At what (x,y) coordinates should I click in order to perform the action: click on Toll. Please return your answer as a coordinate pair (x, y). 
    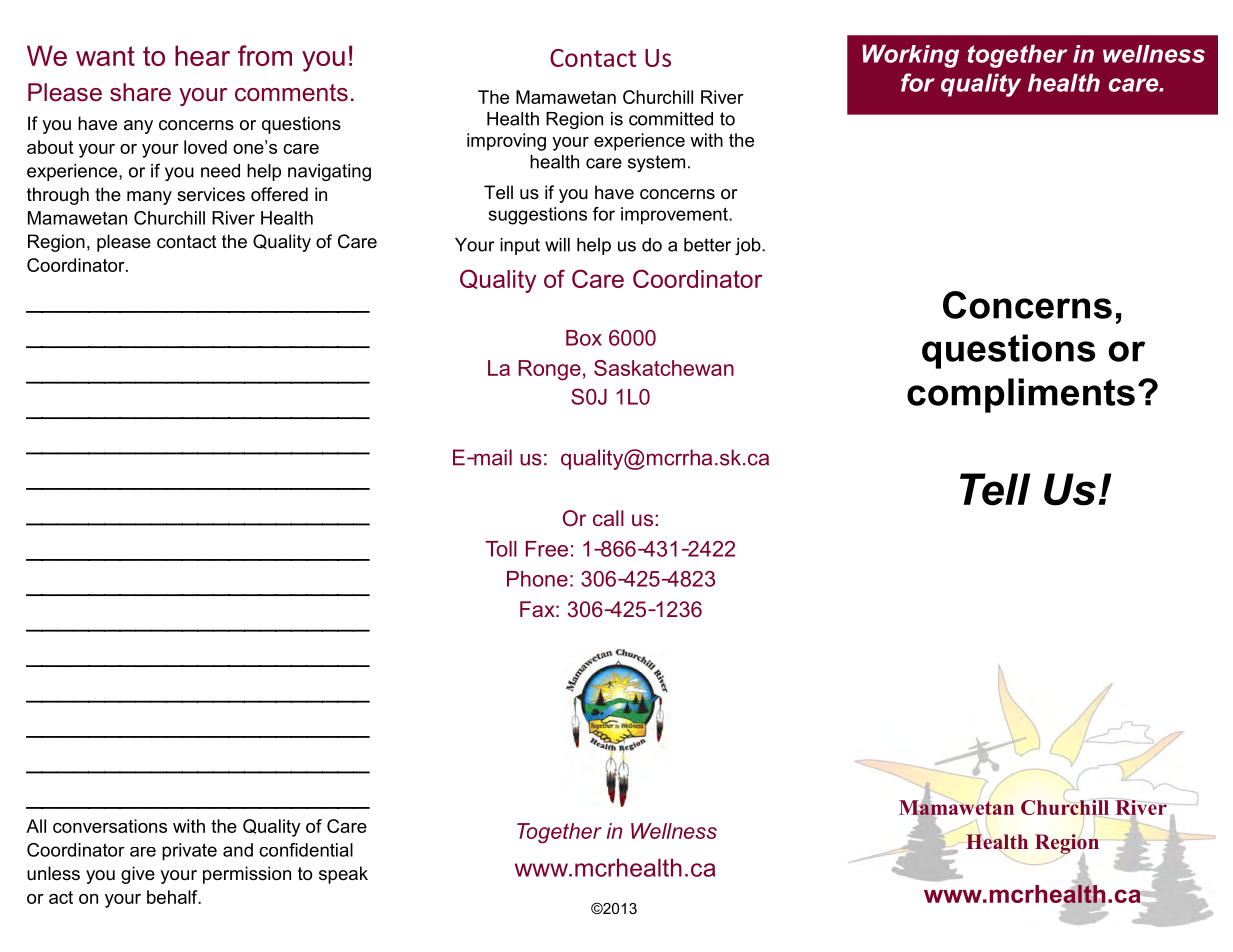
    Looking at the image, I should click on (501, 549).
